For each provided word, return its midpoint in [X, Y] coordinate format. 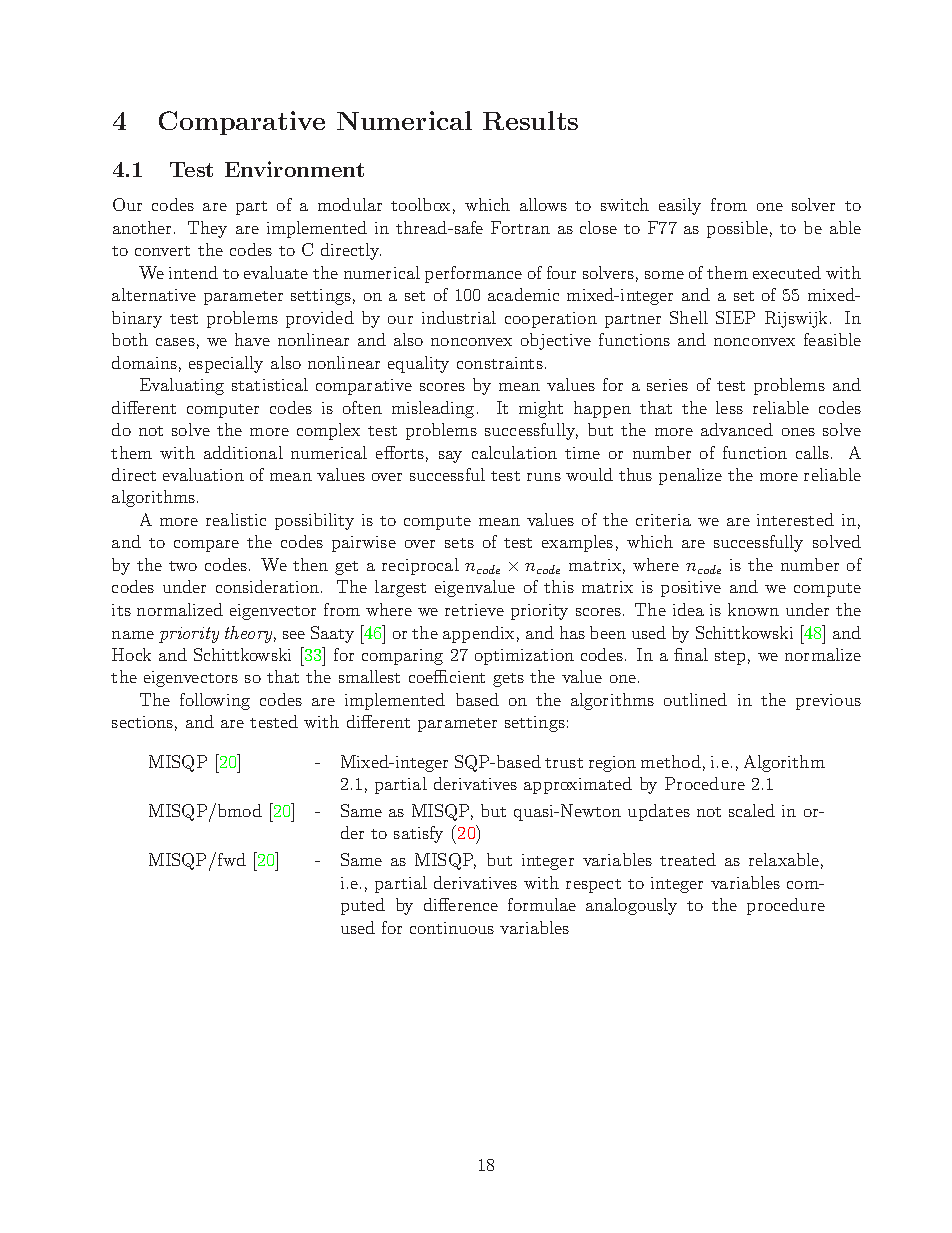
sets [459, 543]
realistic [236, 519]
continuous [452, 928]
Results [530, 120]
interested [795, 519]
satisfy [418, 834]
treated [688, 859]
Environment [294, 169]
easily [680, 206]
